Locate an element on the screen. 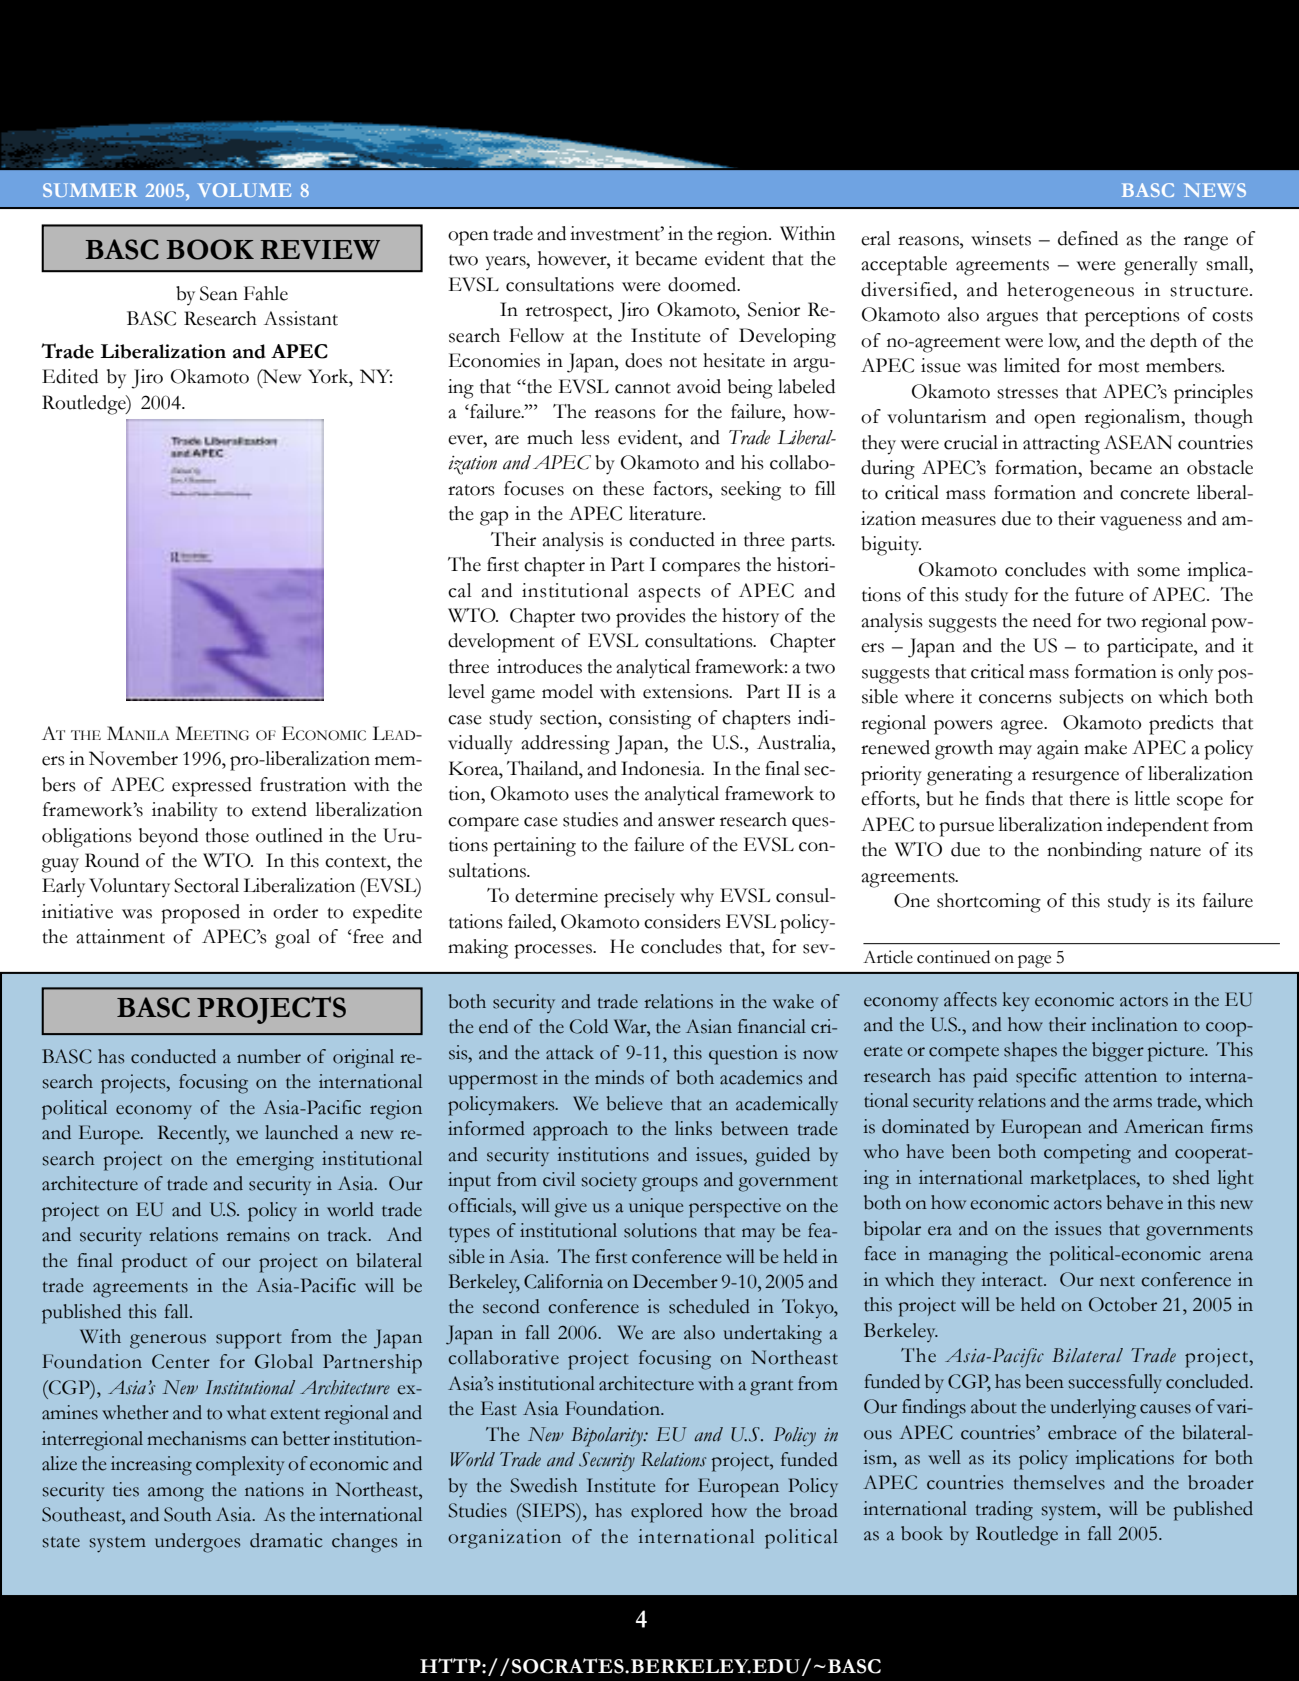 This screenshot has width=1299, height=1681. vagueness is located at coordinates (1141, 523).
